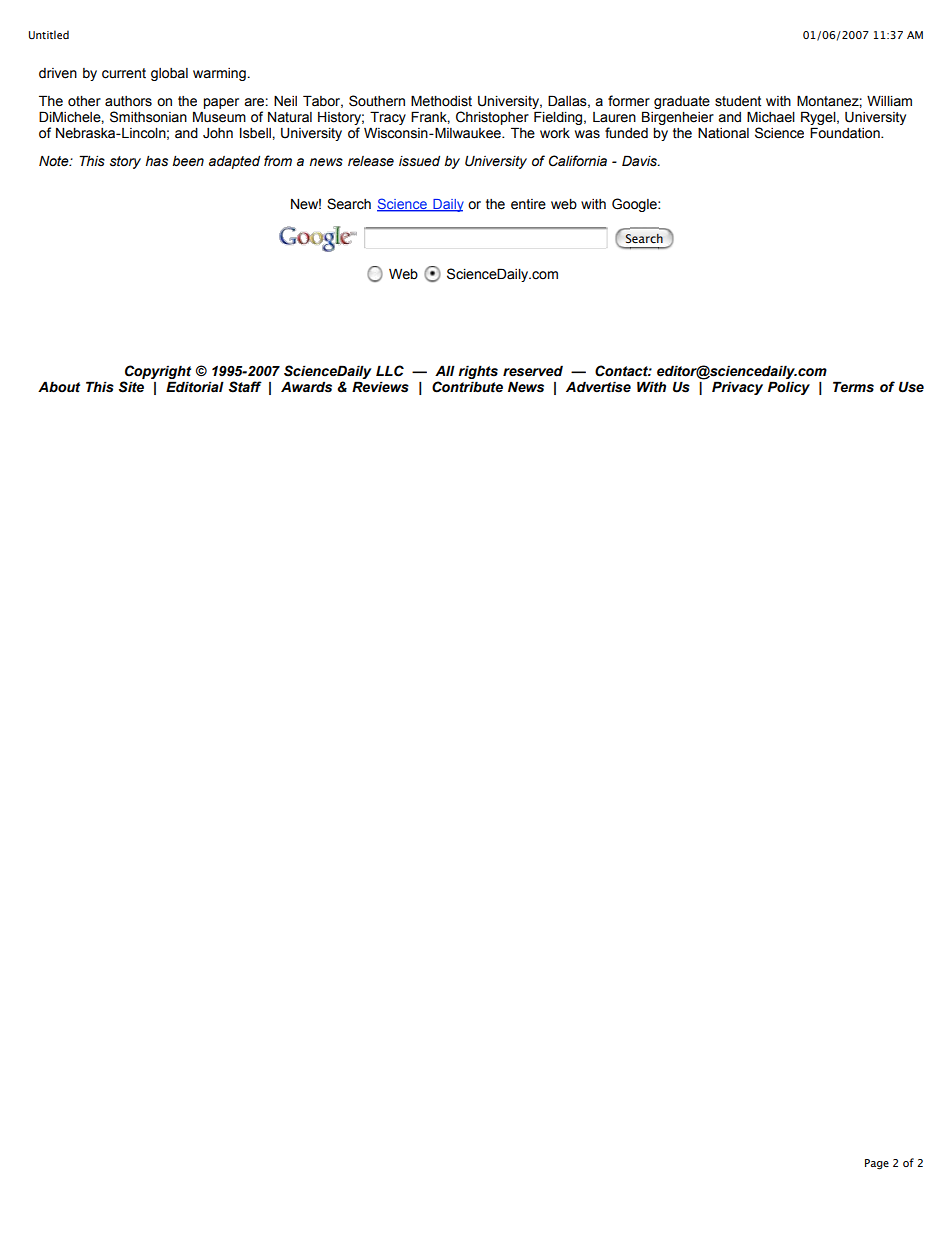  I want to click on Contribute, so click(467, 387).
